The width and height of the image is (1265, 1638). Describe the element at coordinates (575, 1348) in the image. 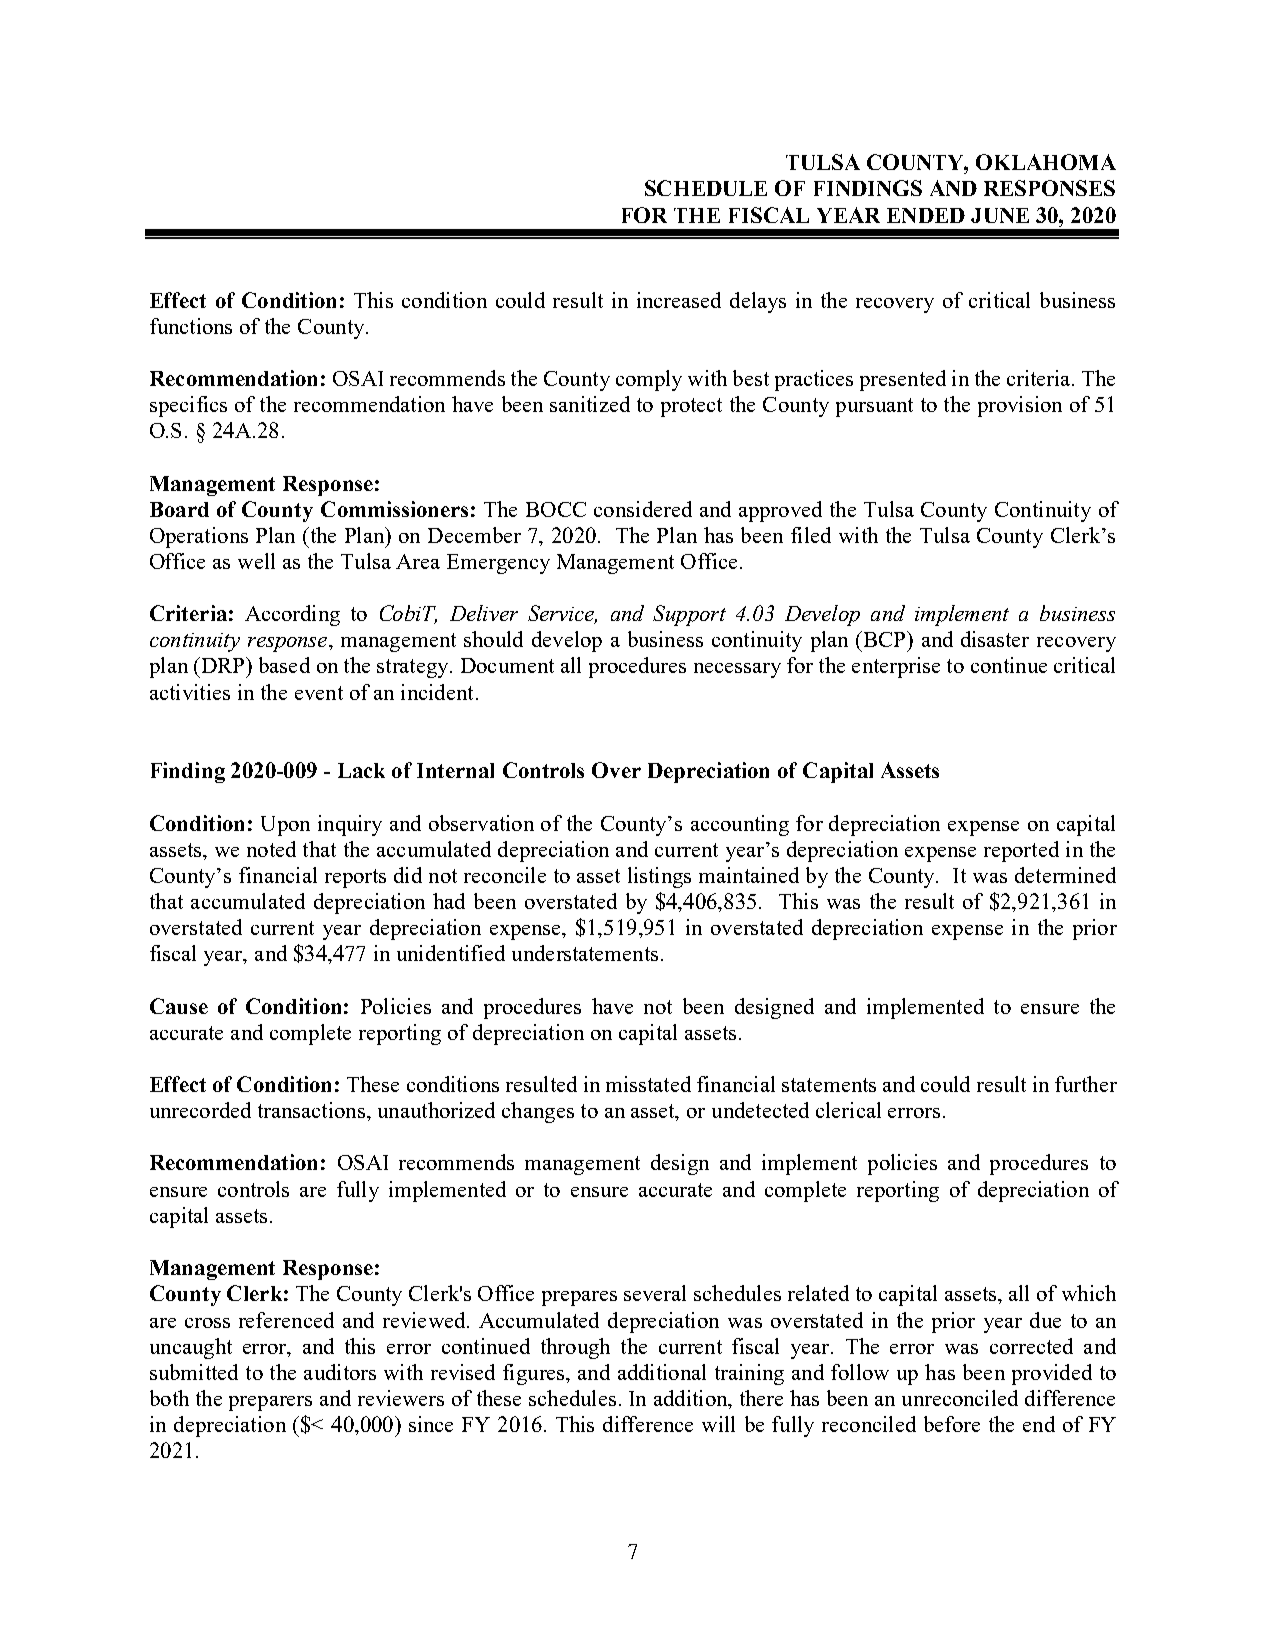

I see `through` at that location.
